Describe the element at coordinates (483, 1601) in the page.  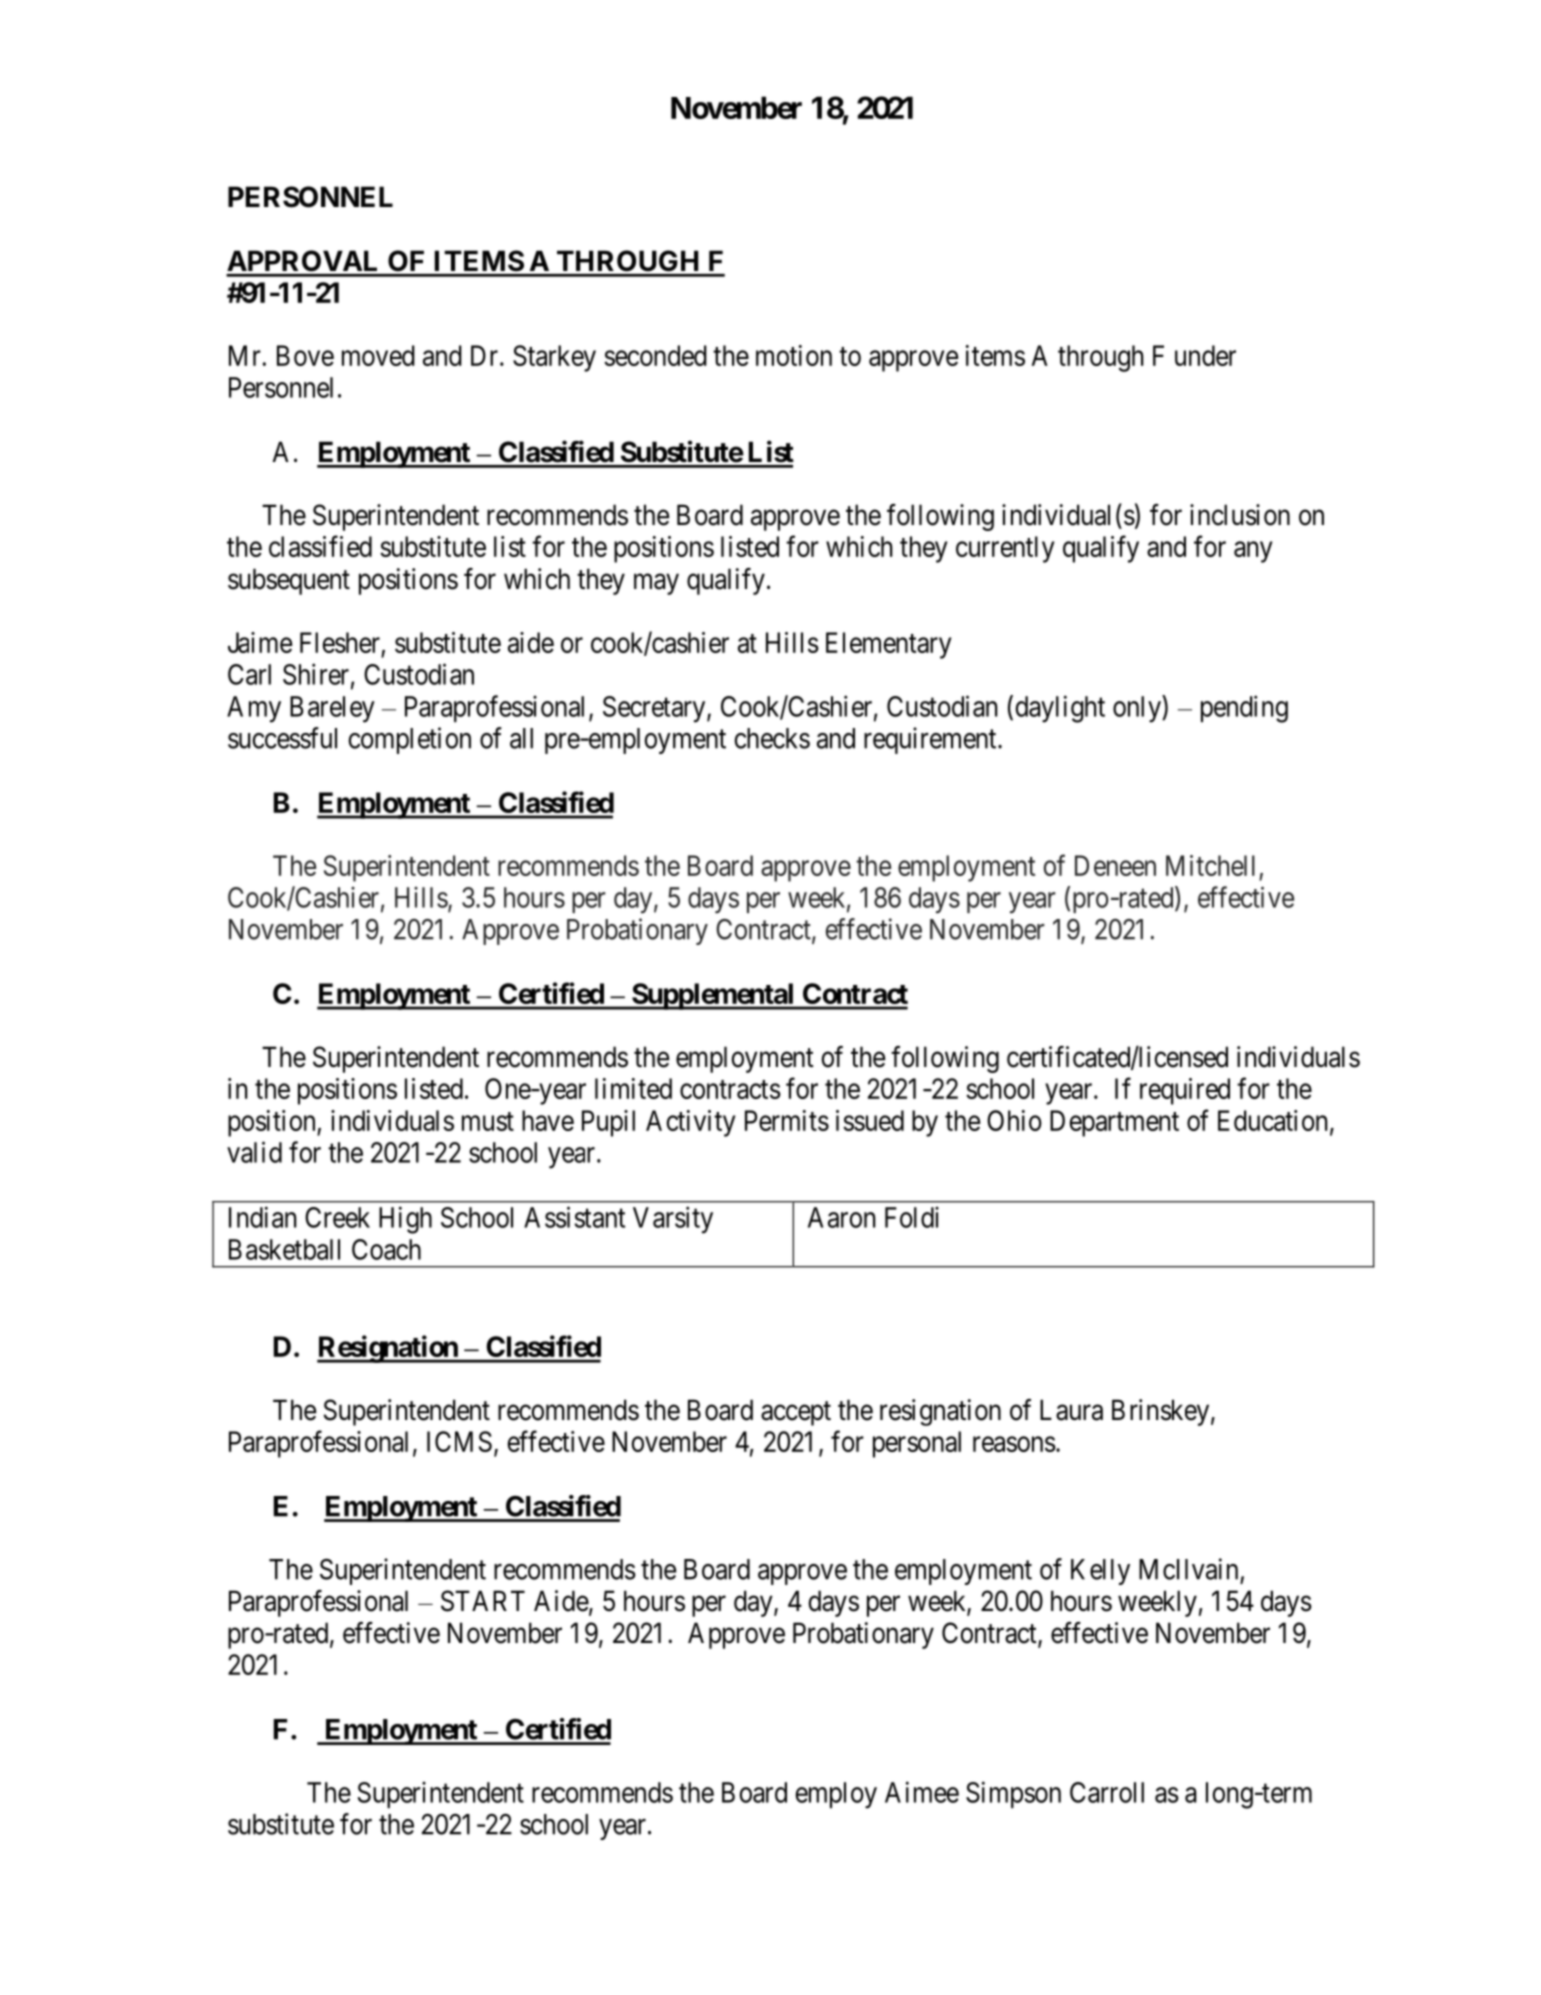
I see `START` at that location.
